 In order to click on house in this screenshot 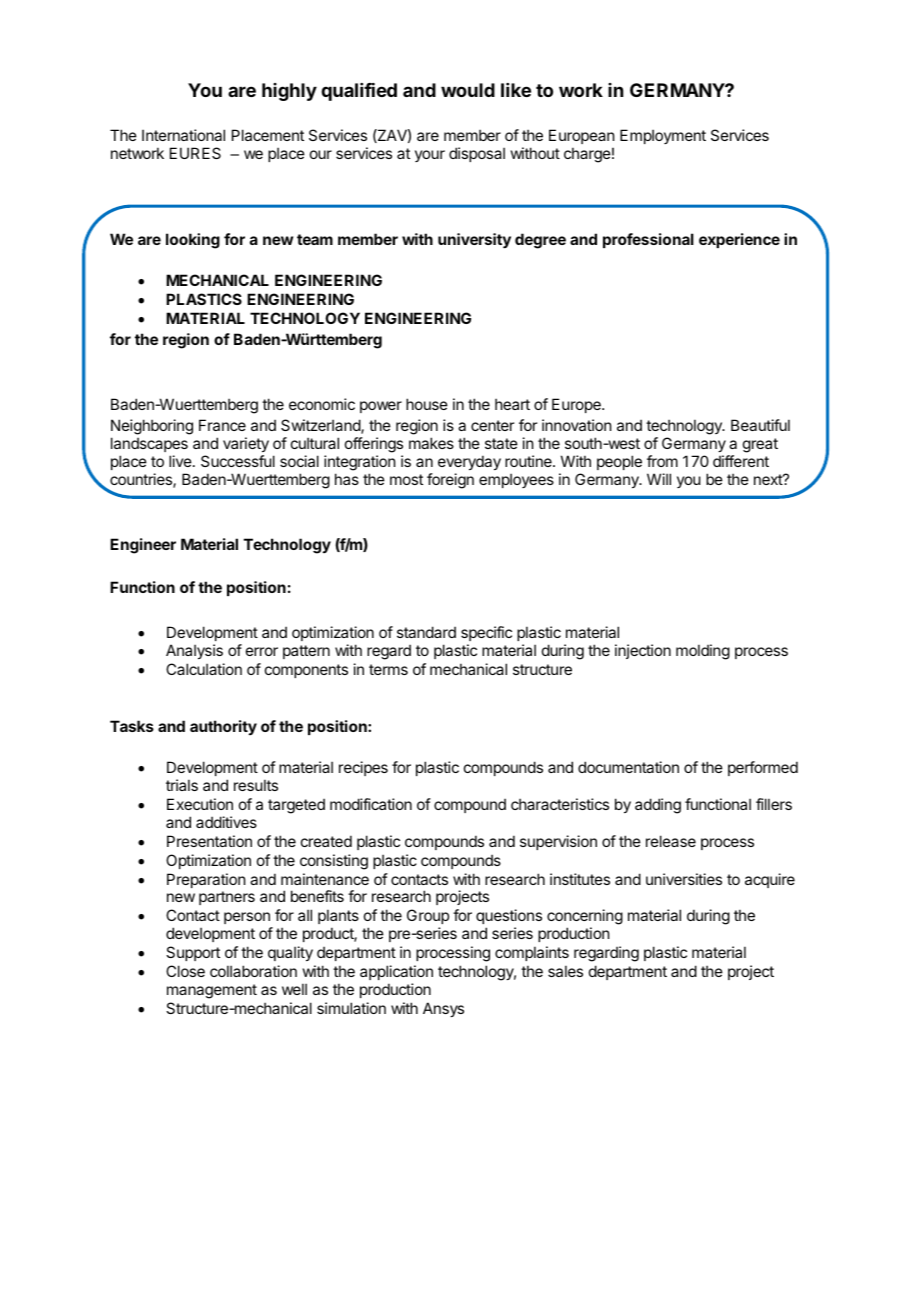, I will do `click(427, 404)`.
